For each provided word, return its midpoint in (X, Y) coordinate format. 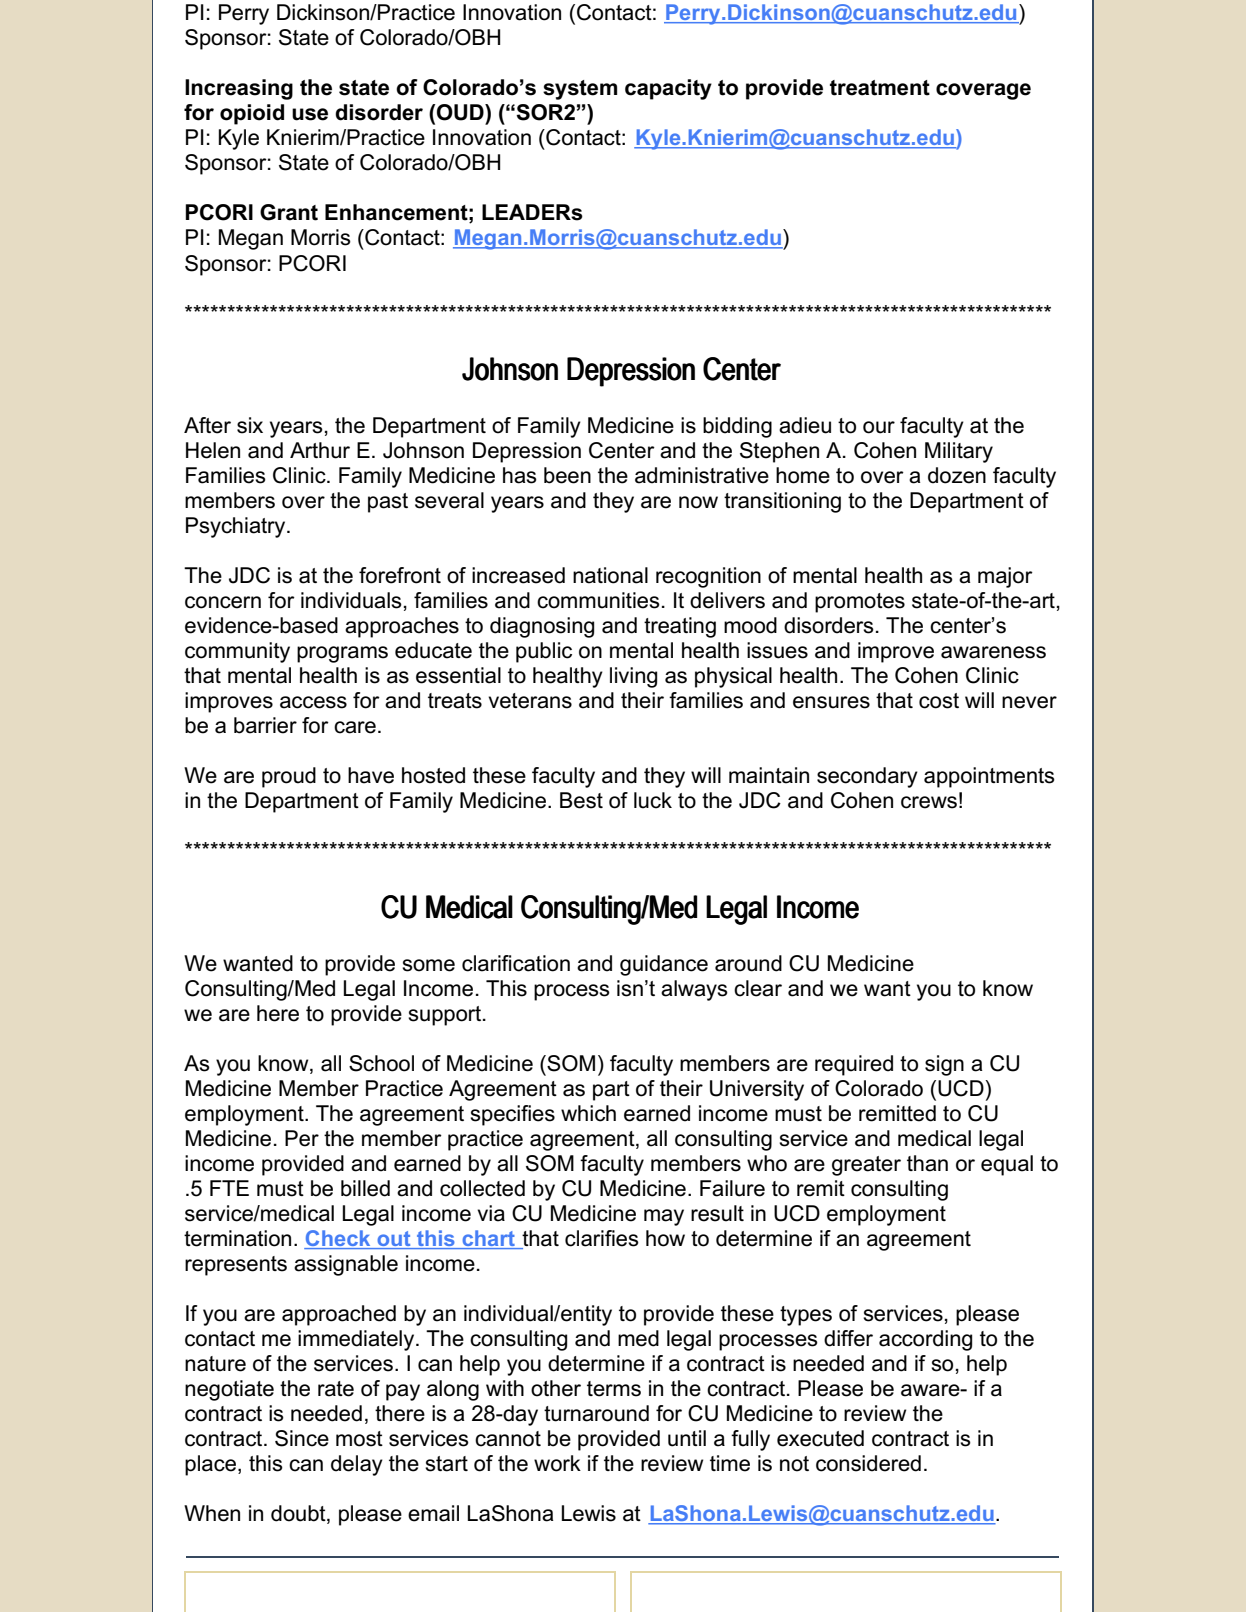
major (1005, 577)
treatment (880, 88)
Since (302, 1438)
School (381, 1063)
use (310, 114)
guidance (664, 965)
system (580, 90)
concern (223, 602)
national (610, 575)
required (854, 1065)
